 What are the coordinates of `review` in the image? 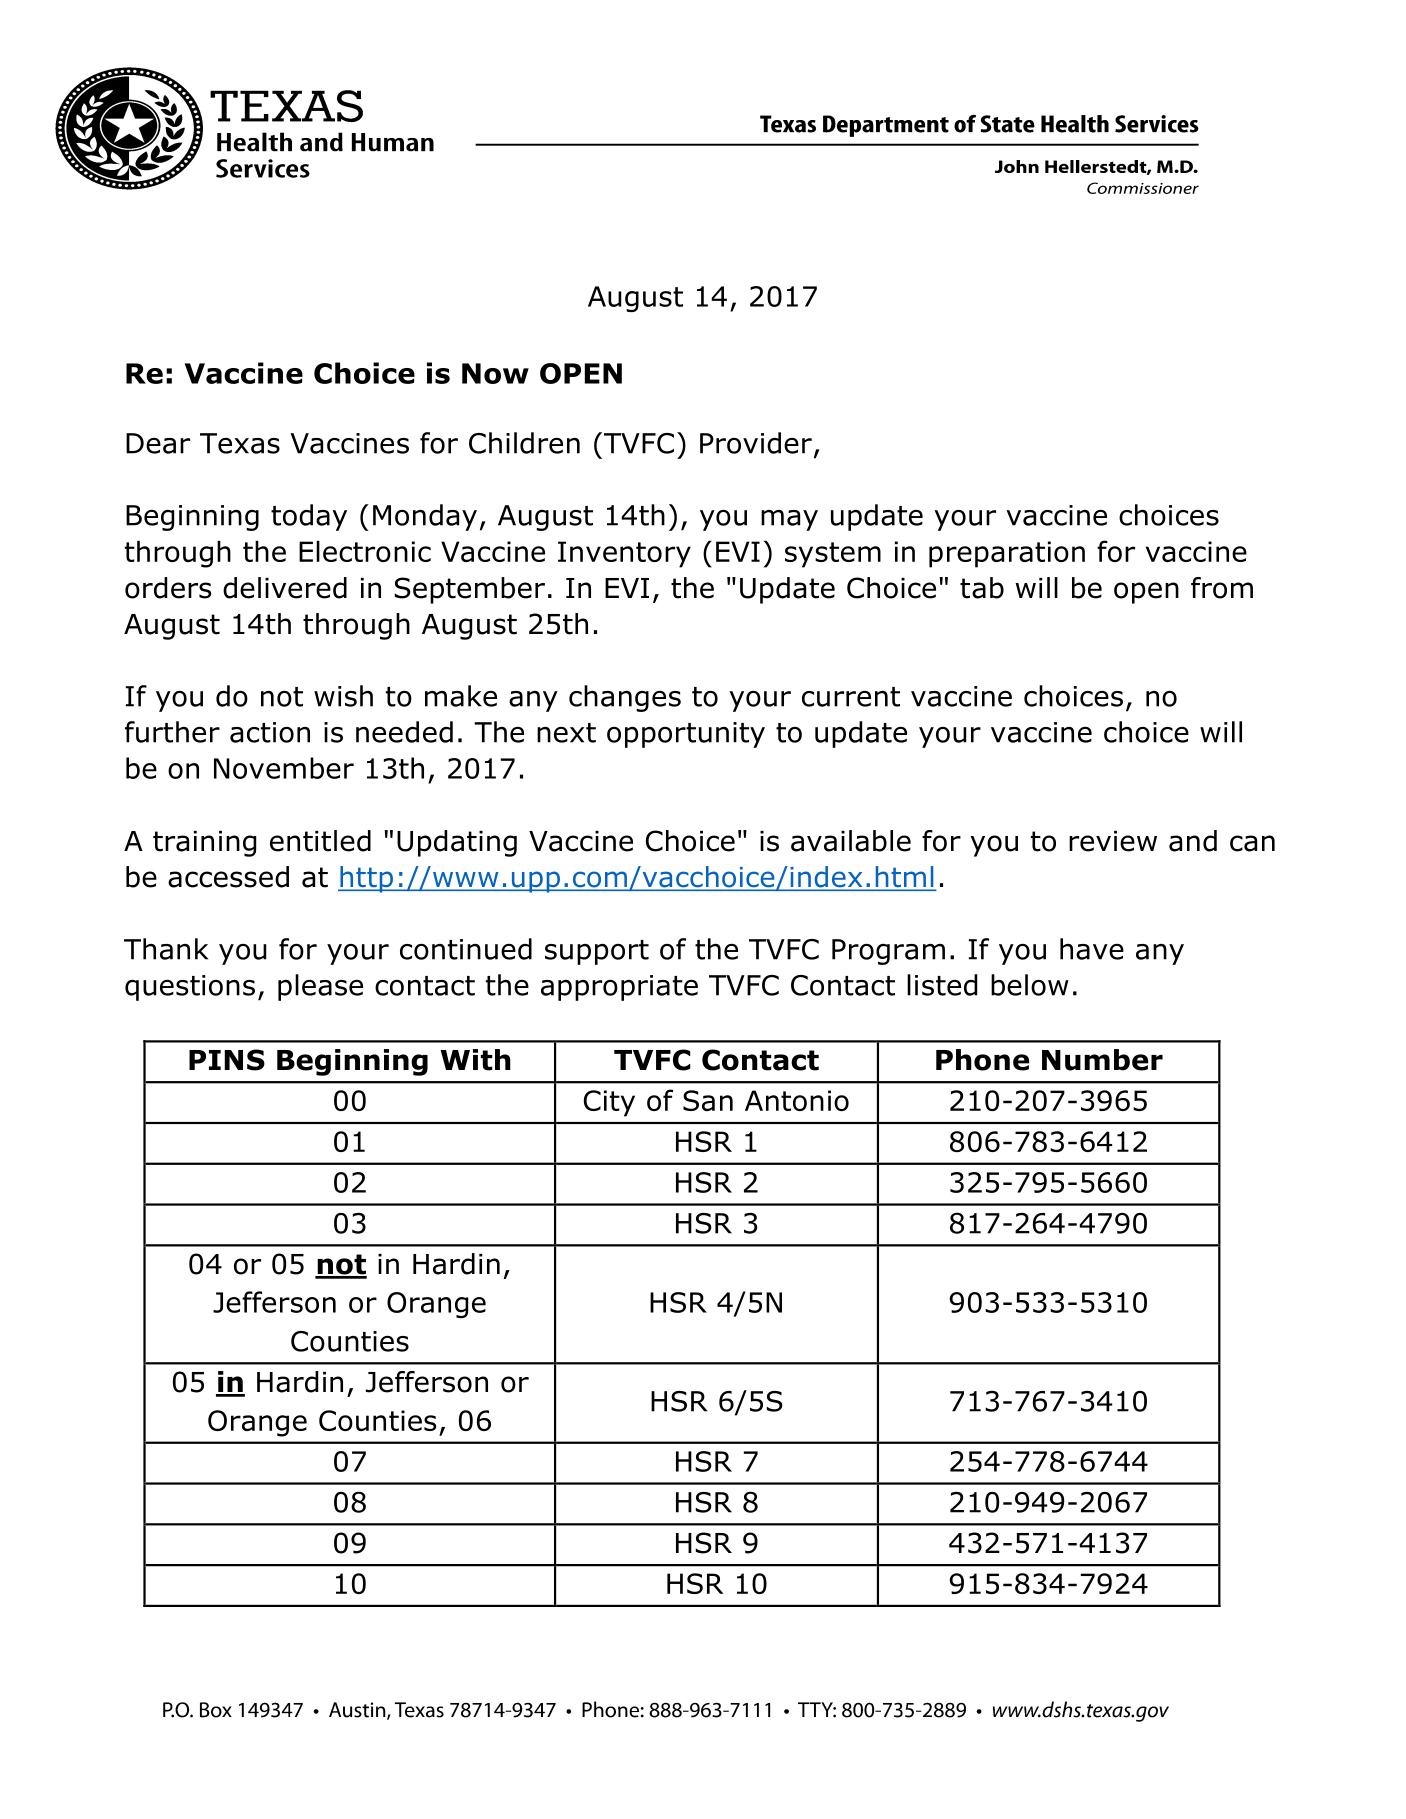 It's located at (1113, 841).
